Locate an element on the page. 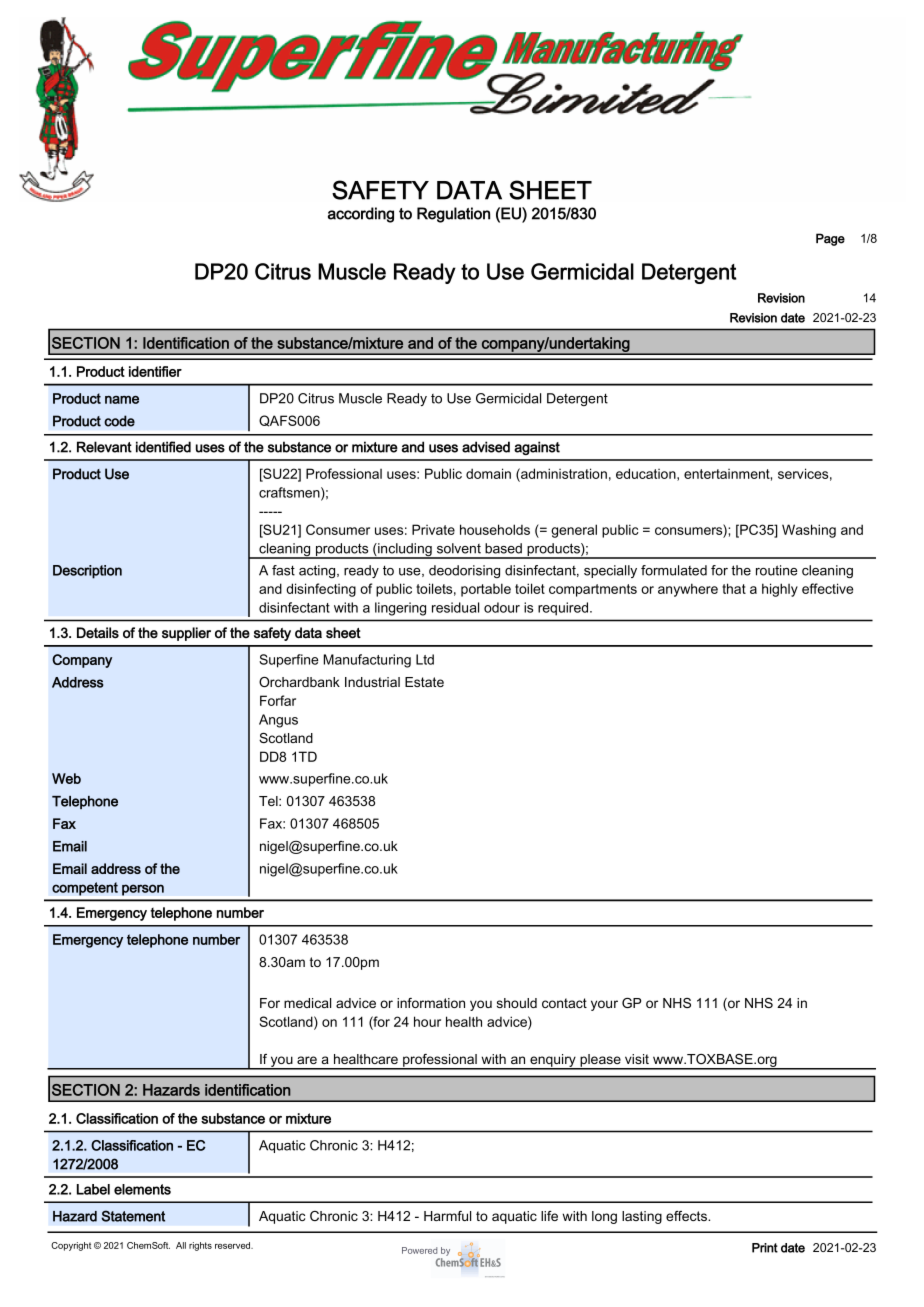 The image size is (924, 1307). Regulation is located at coordinates (453, 215).
